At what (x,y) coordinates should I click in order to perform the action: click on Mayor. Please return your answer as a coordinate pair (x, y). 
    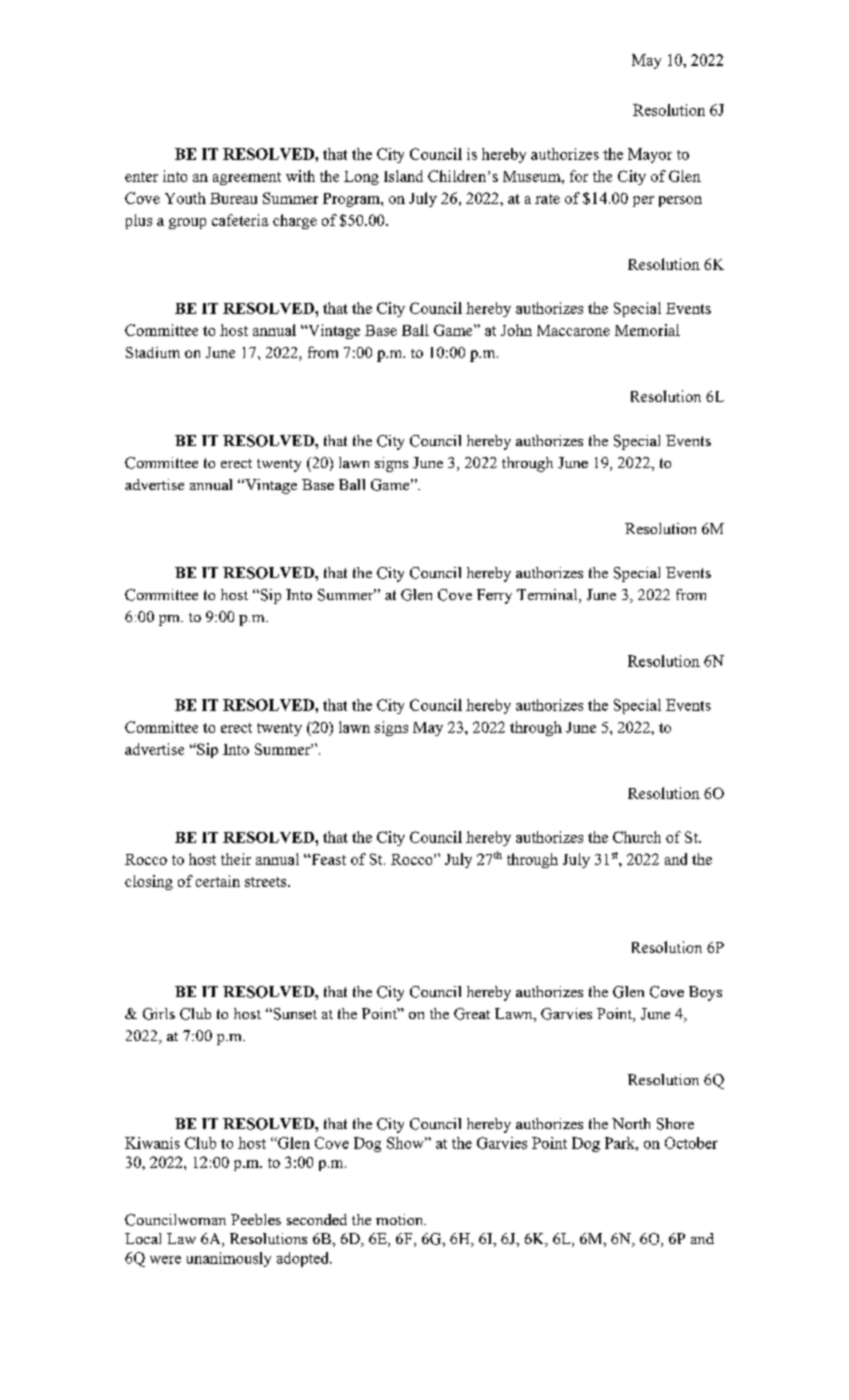
    Looking at the image, I should click on (650, 155).
